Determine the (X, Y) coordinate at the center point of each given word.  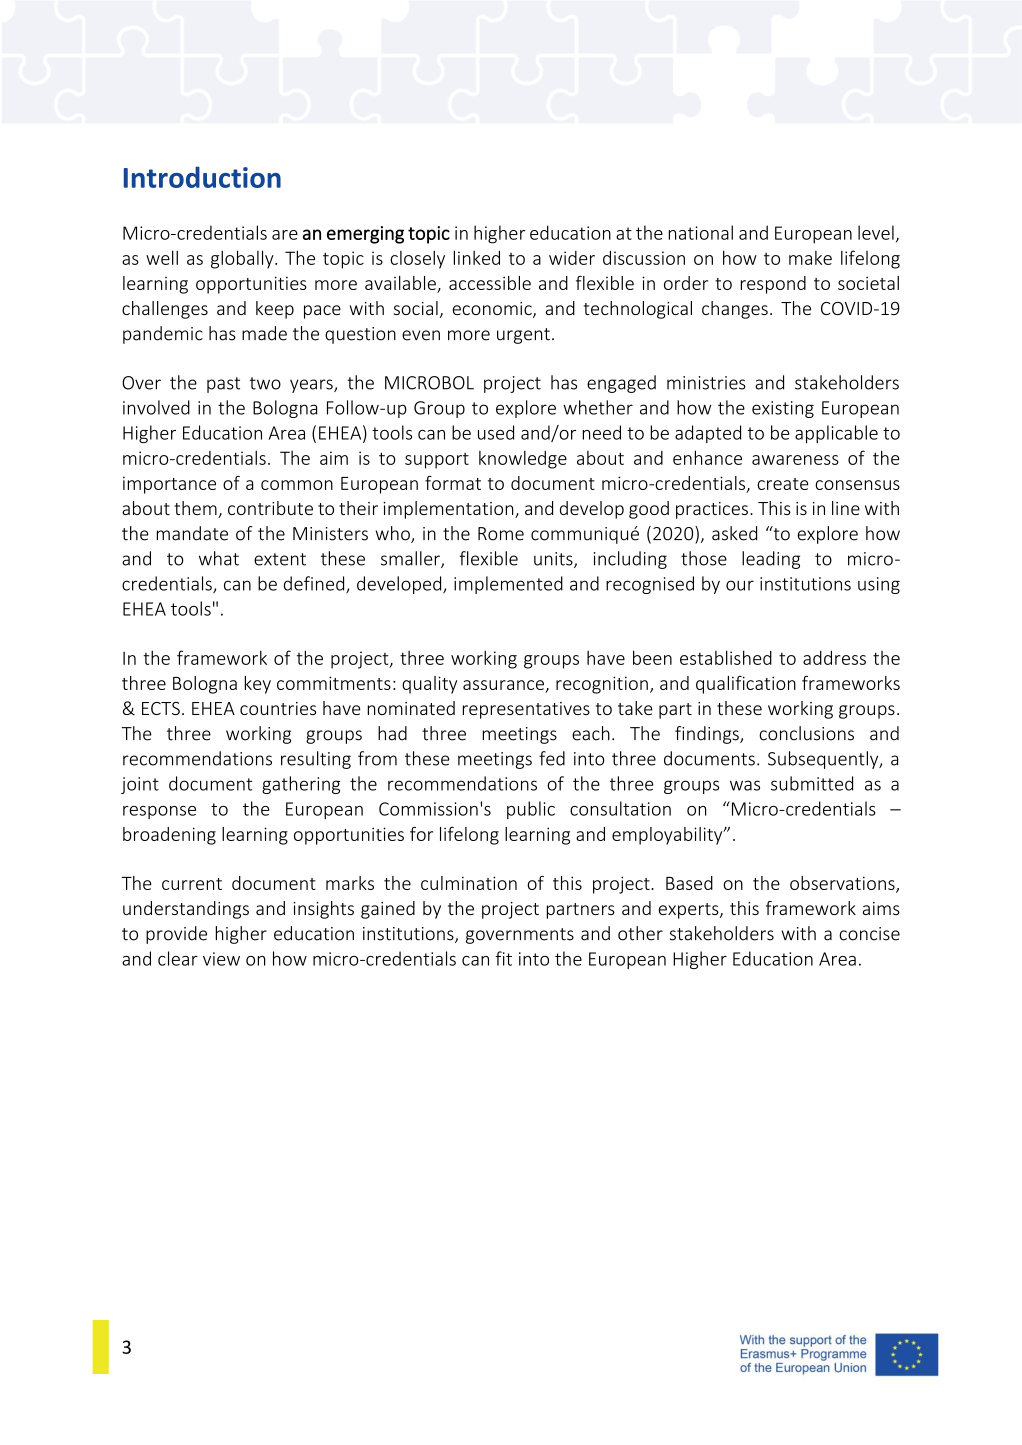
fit (503, 958)
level (876, 232)
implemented (508, 585)
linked (476, 257)
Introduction (202, 177)
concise (869, 934)
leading (771, 560)
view (221, 959)
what (219, 558)
